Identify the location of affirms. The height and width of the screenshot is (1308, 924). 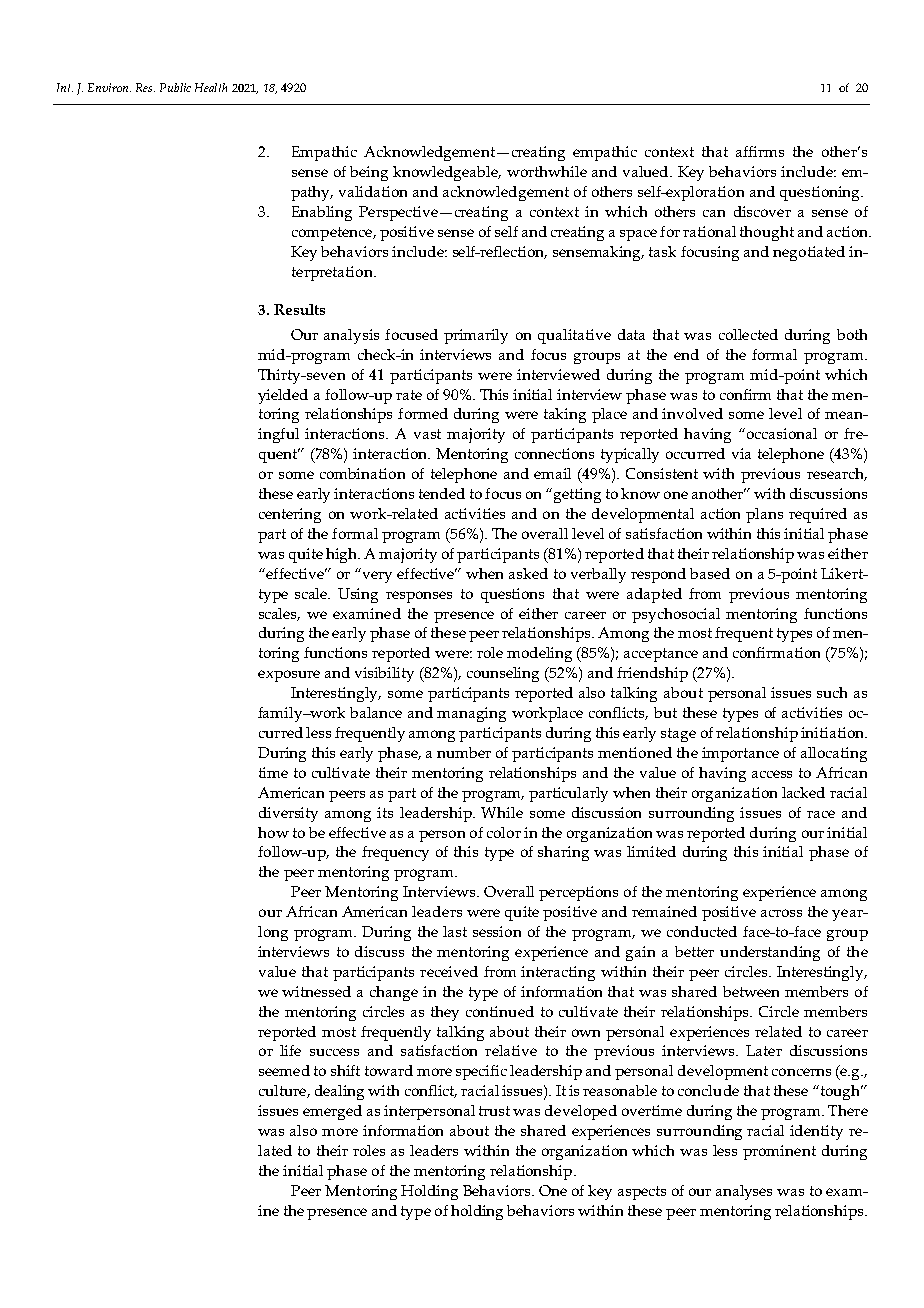
(760, 151).
